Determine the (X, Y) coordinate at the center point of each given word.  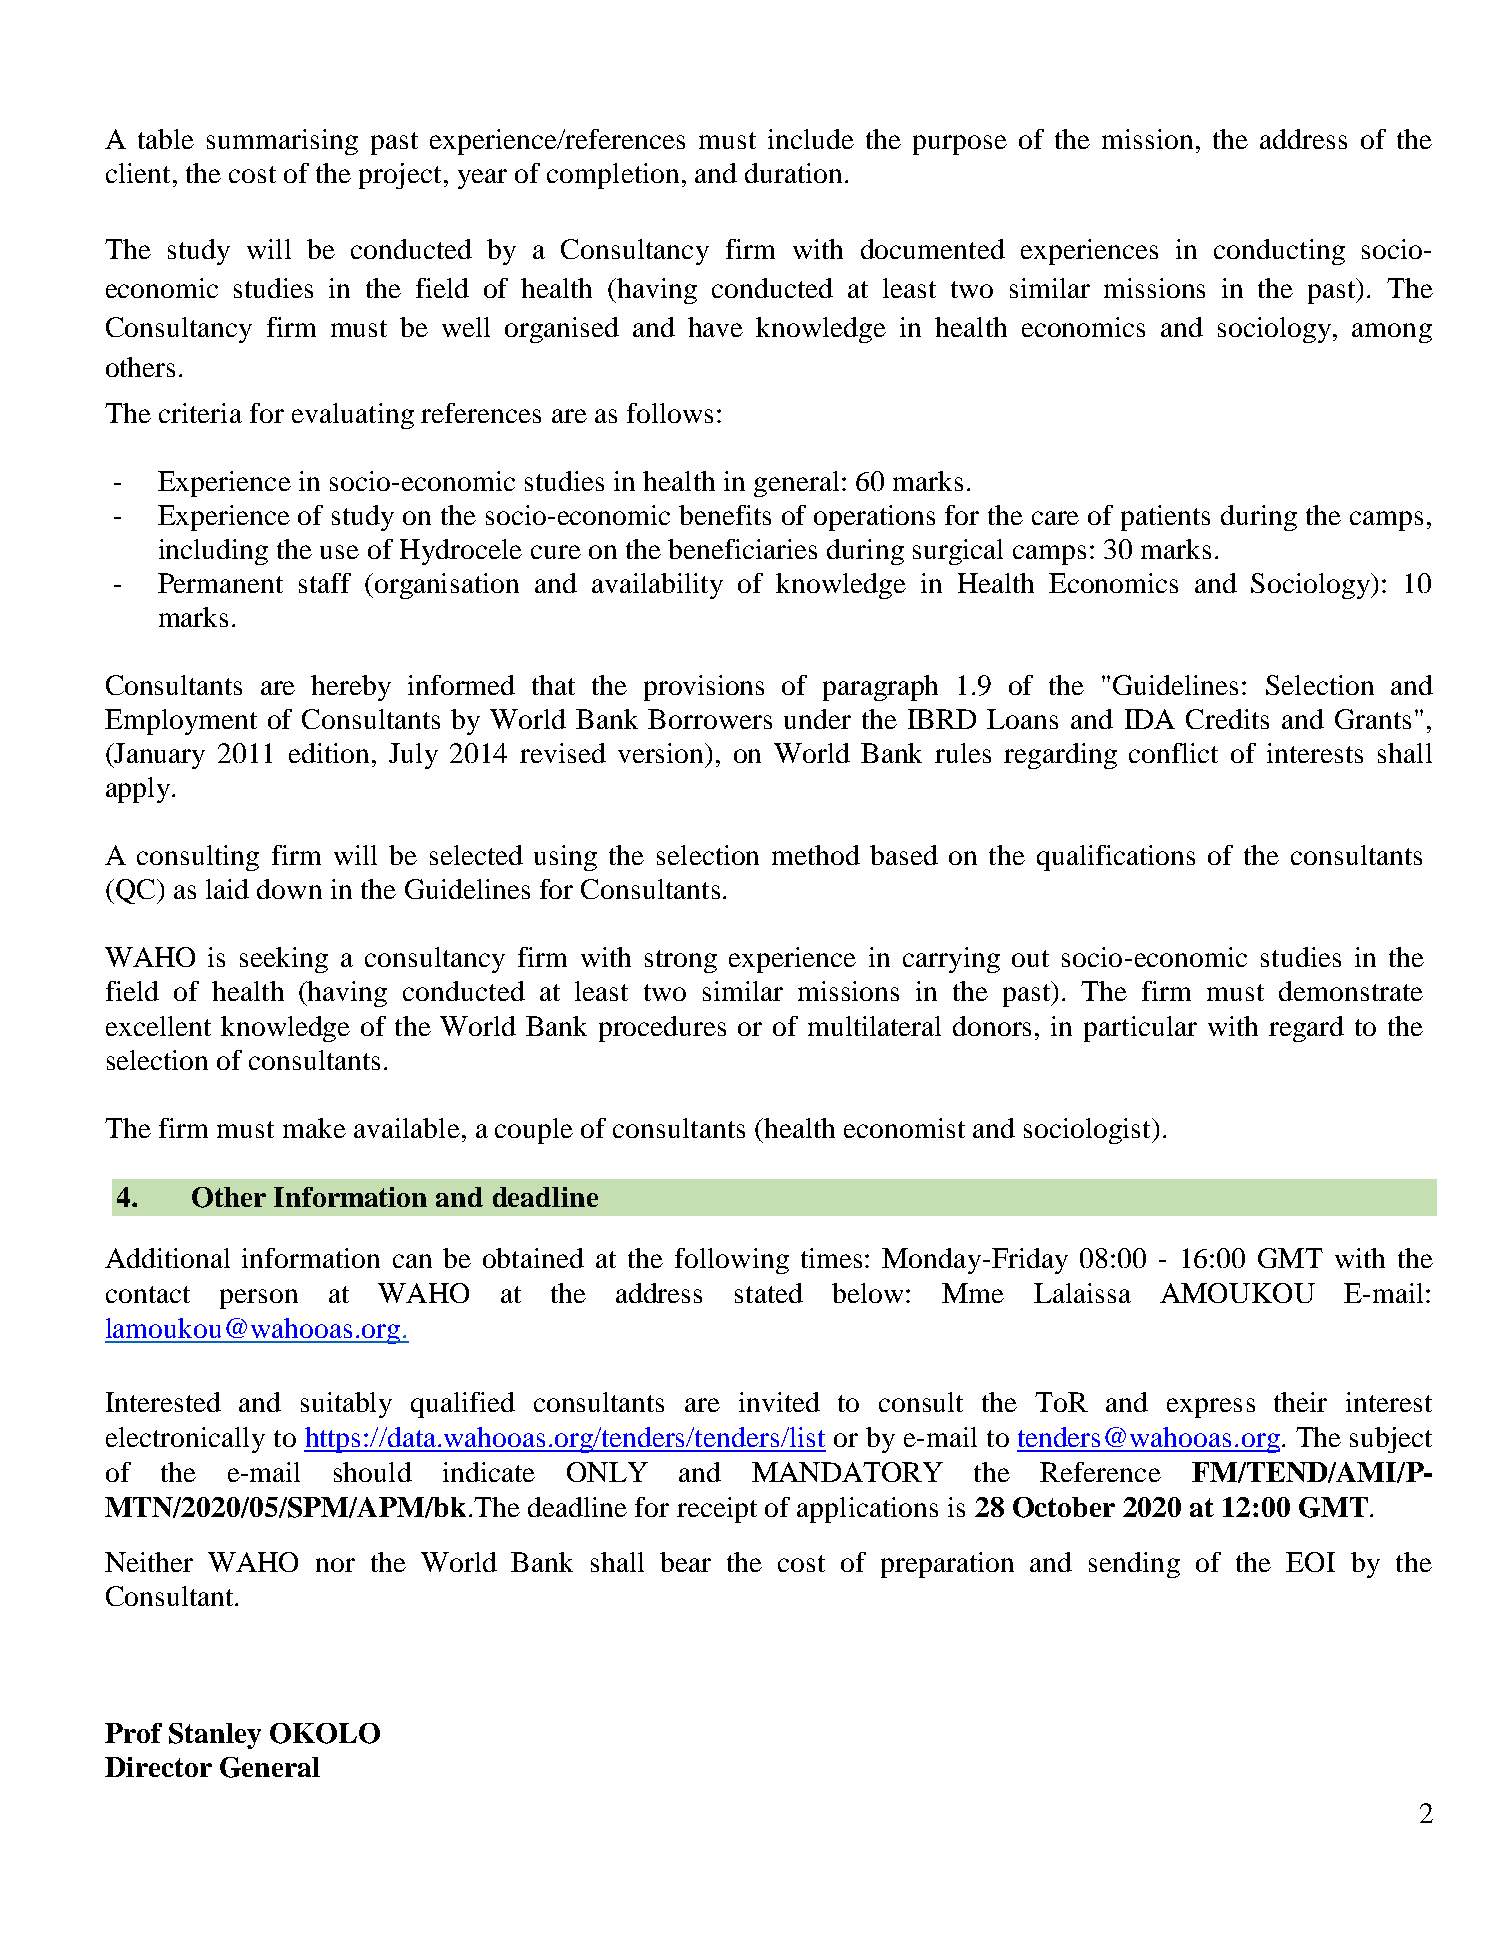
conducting (1279, 252)
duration (793, 173)
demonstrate (1351, 991)
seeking (284, 960)
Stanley (215, 1736)
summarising (282, 142)
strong (681, 961)
